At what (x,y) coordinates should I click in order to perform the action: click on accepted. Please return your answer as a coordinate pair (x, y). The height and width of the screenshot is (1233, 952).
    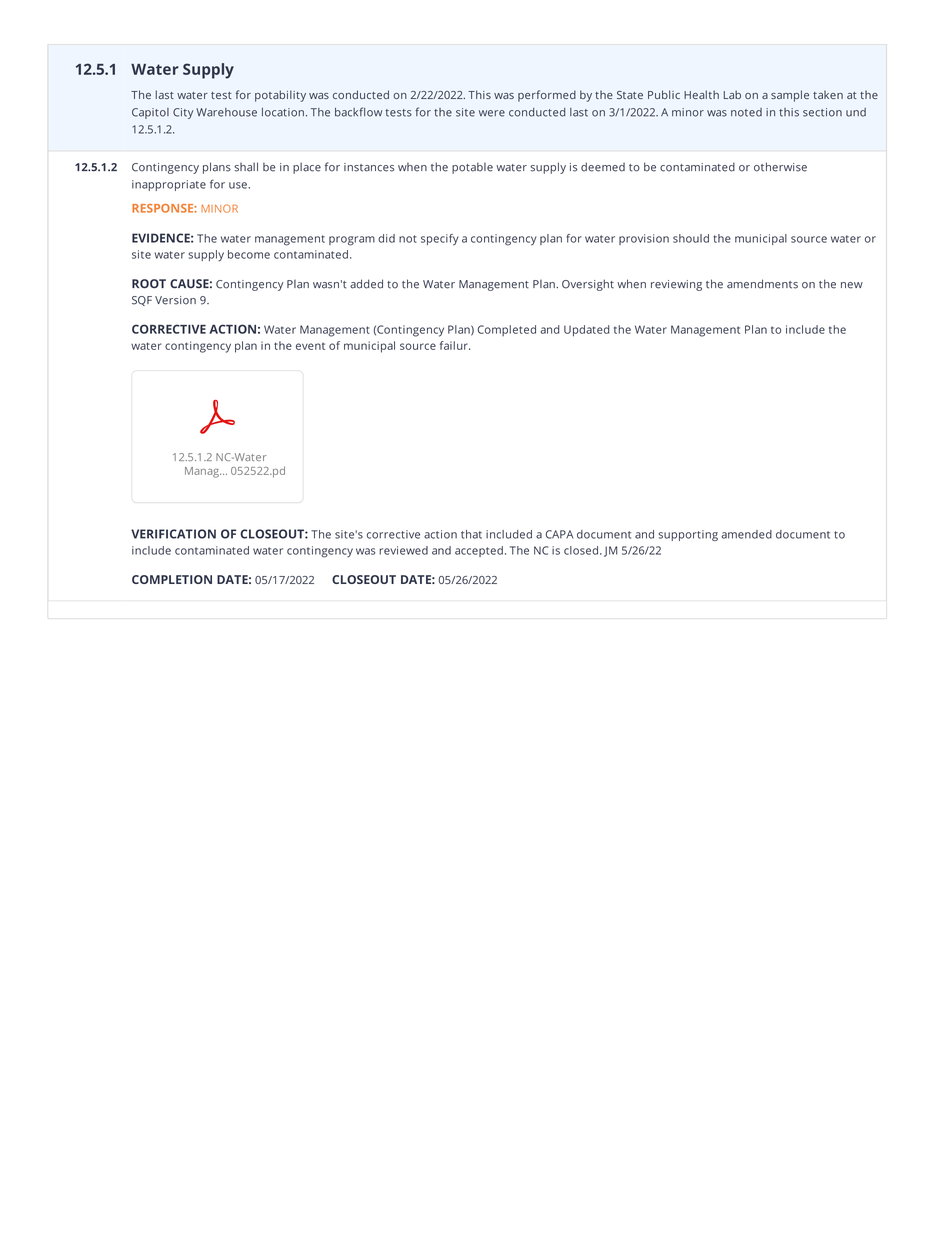
    Looking at the image, I should click on (479, 551).
